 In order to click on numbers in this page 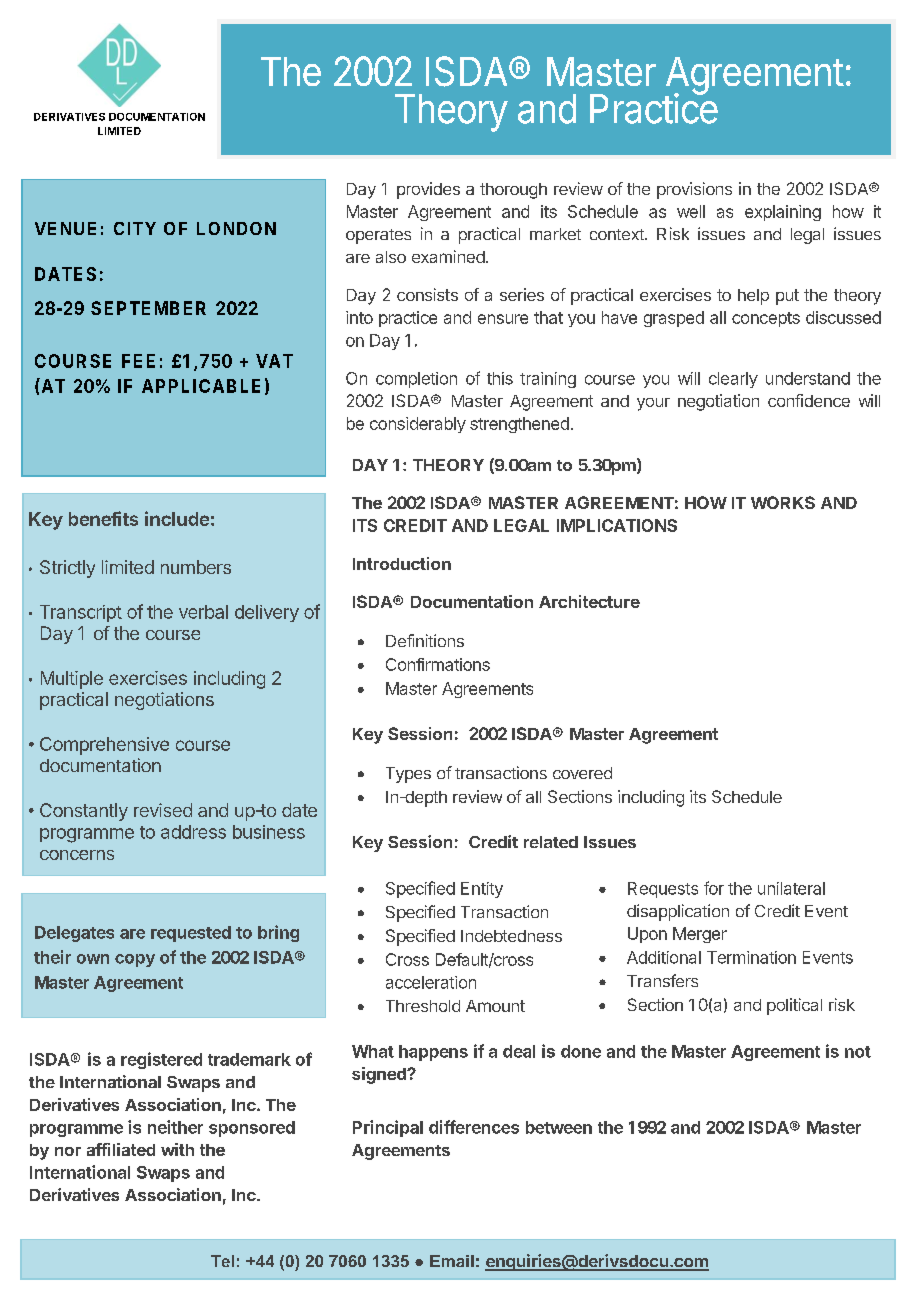, I will do `click(196, 567)`.
